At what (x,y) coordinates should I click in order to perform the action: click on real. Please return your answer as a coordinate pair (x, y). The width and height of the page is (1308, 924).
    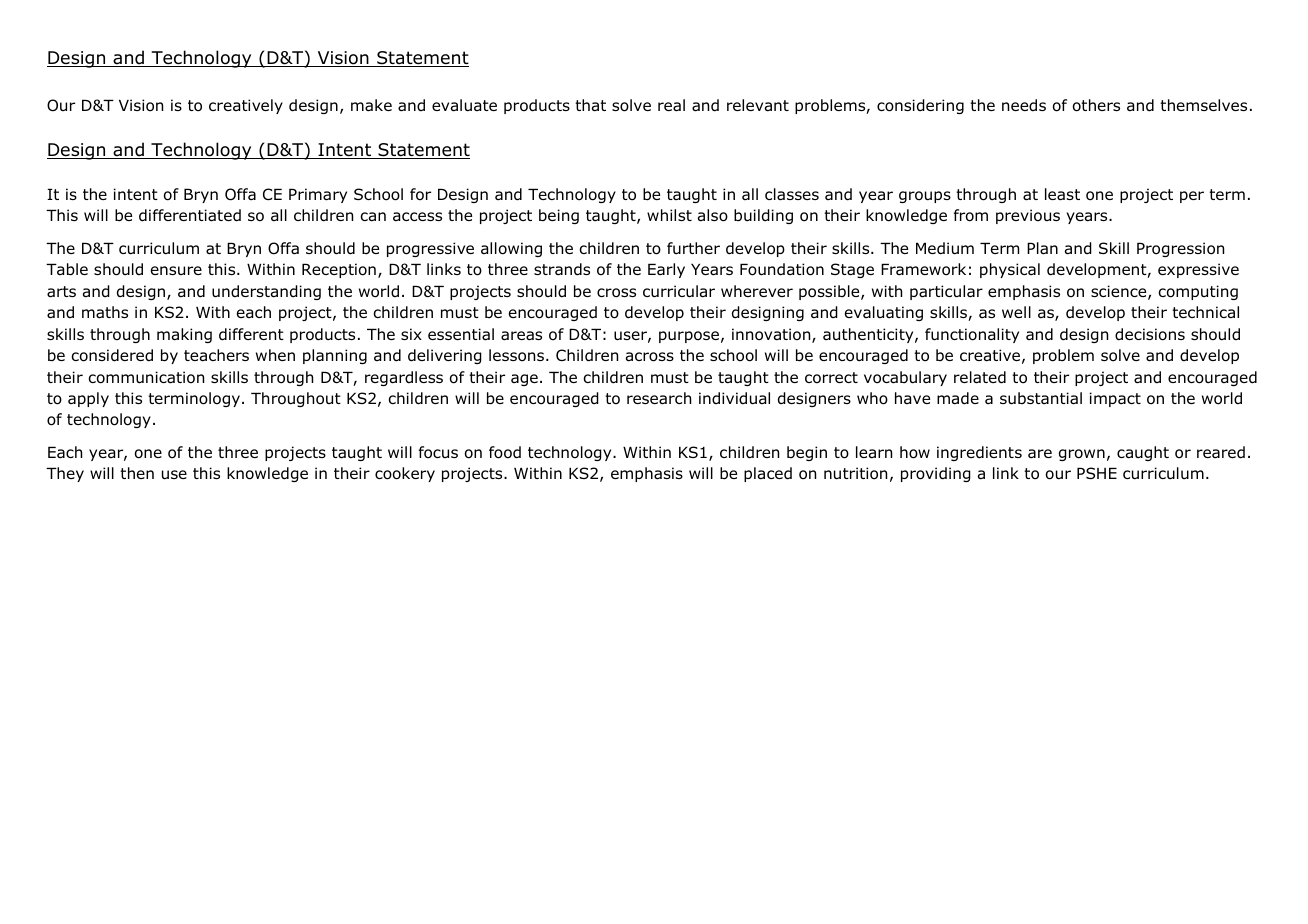
    Looking at the image, I should click on (671, 105).
